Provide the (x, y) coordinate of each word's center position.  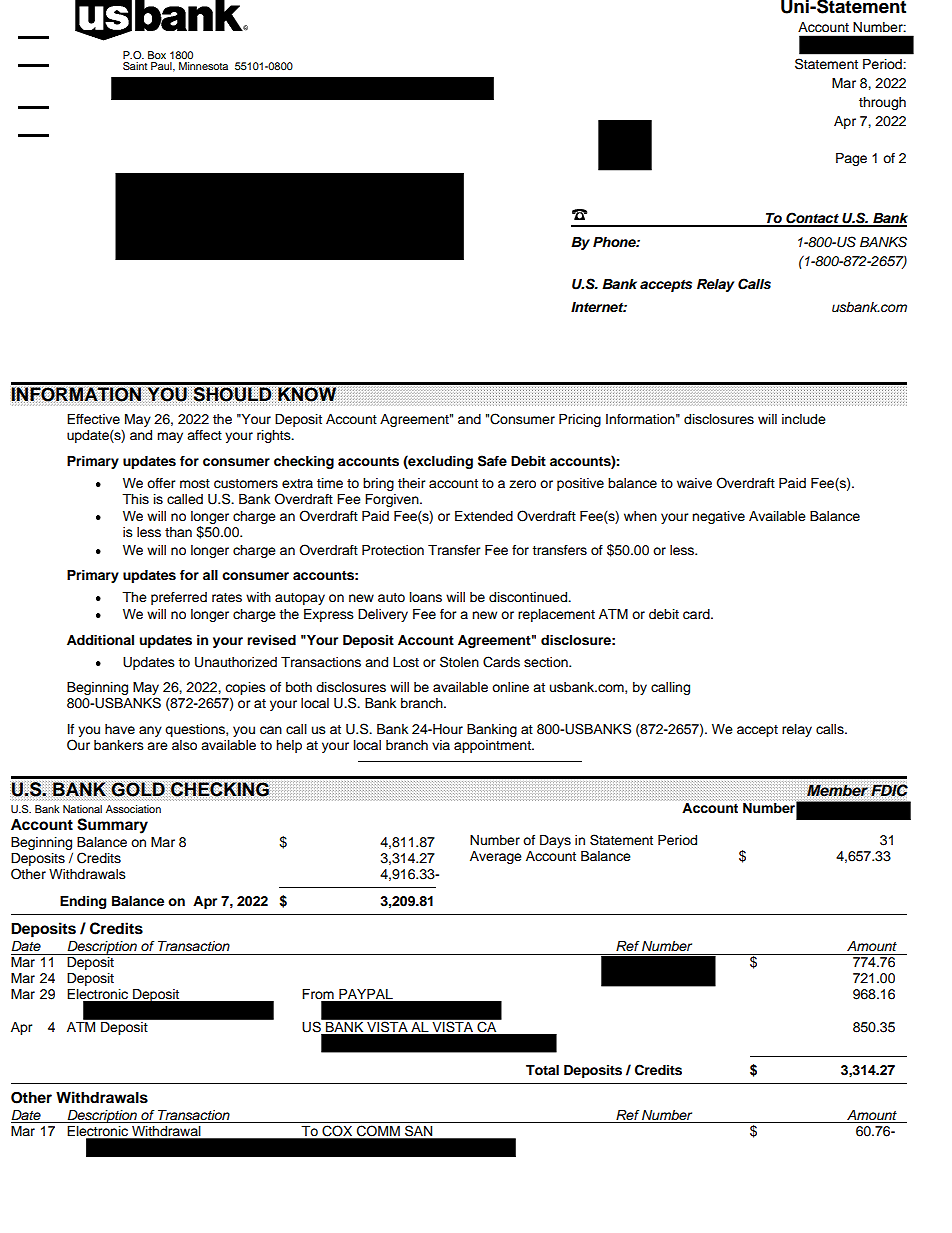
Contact (812, 219)
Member (837, 791)
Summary (112, 826)
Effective (93, 419)
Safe (492, 461)
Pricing (580, 420)
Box (157, 55)
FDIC (889, 791)
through (882, 103)
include (804, 419)
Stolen (459, 662)
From (319, 995)
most (195, 483)
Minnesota (203, 66)
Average (496, 857)
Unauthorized (236, 662)
